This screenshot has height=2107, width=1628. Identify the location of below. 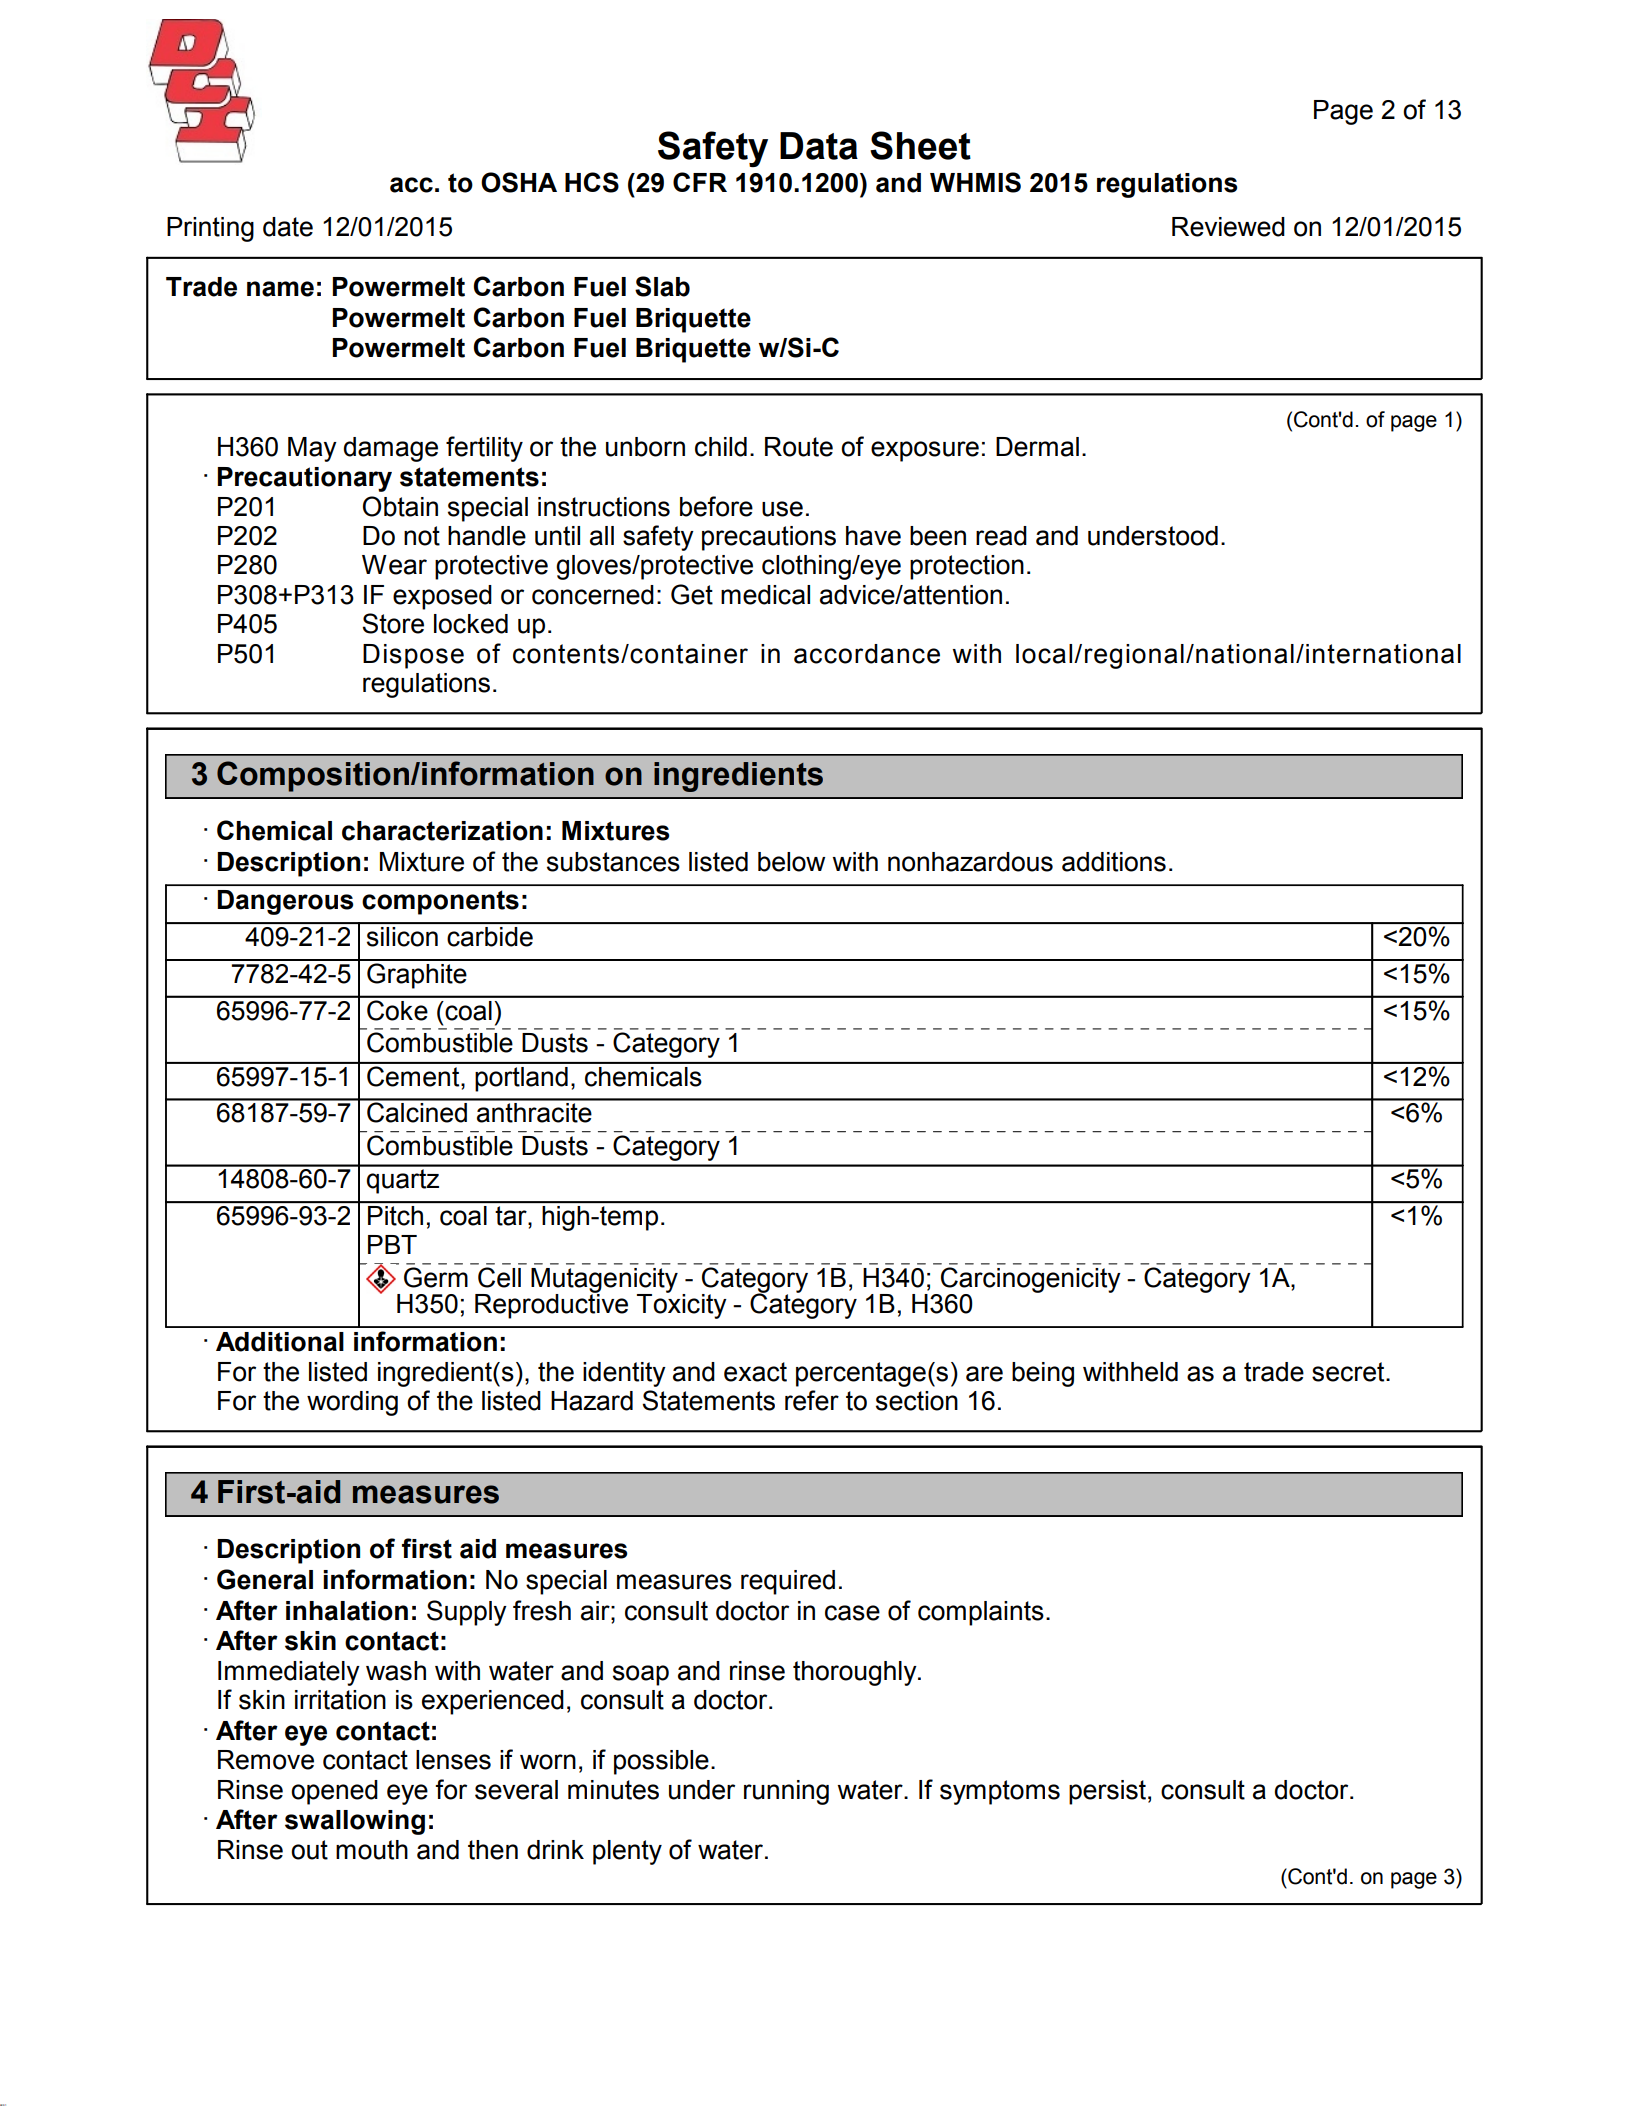
(791, 862).
